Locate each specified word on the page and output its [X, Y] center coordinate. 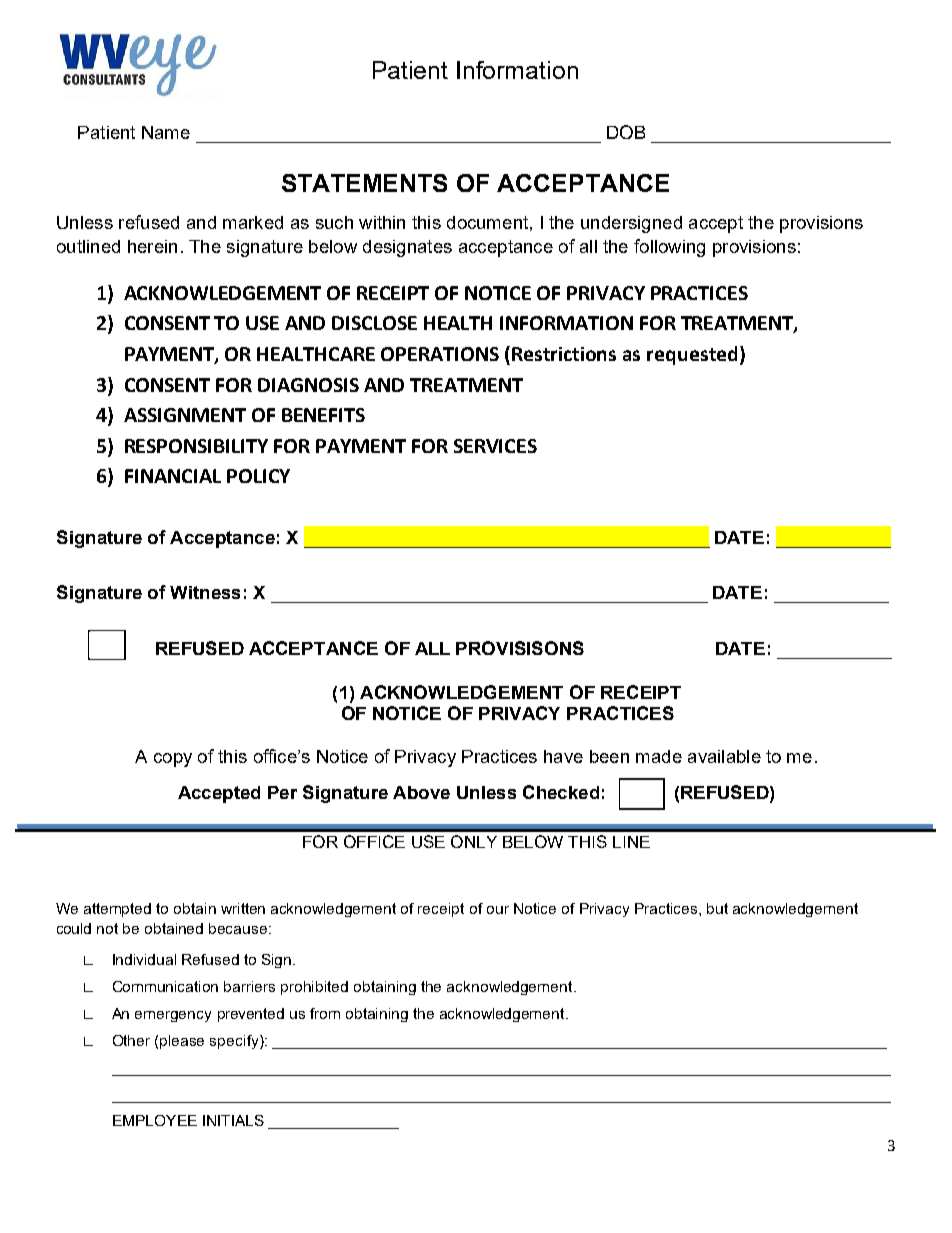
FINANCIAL [173, 476]
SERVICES [495, 446]
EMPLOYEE [155, 1120]
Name [166, 132]
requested [692, 355]
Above [421, 792]
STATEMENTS [364, 183]
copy [173, 760]
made [659, 756]
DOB [626, 132]
